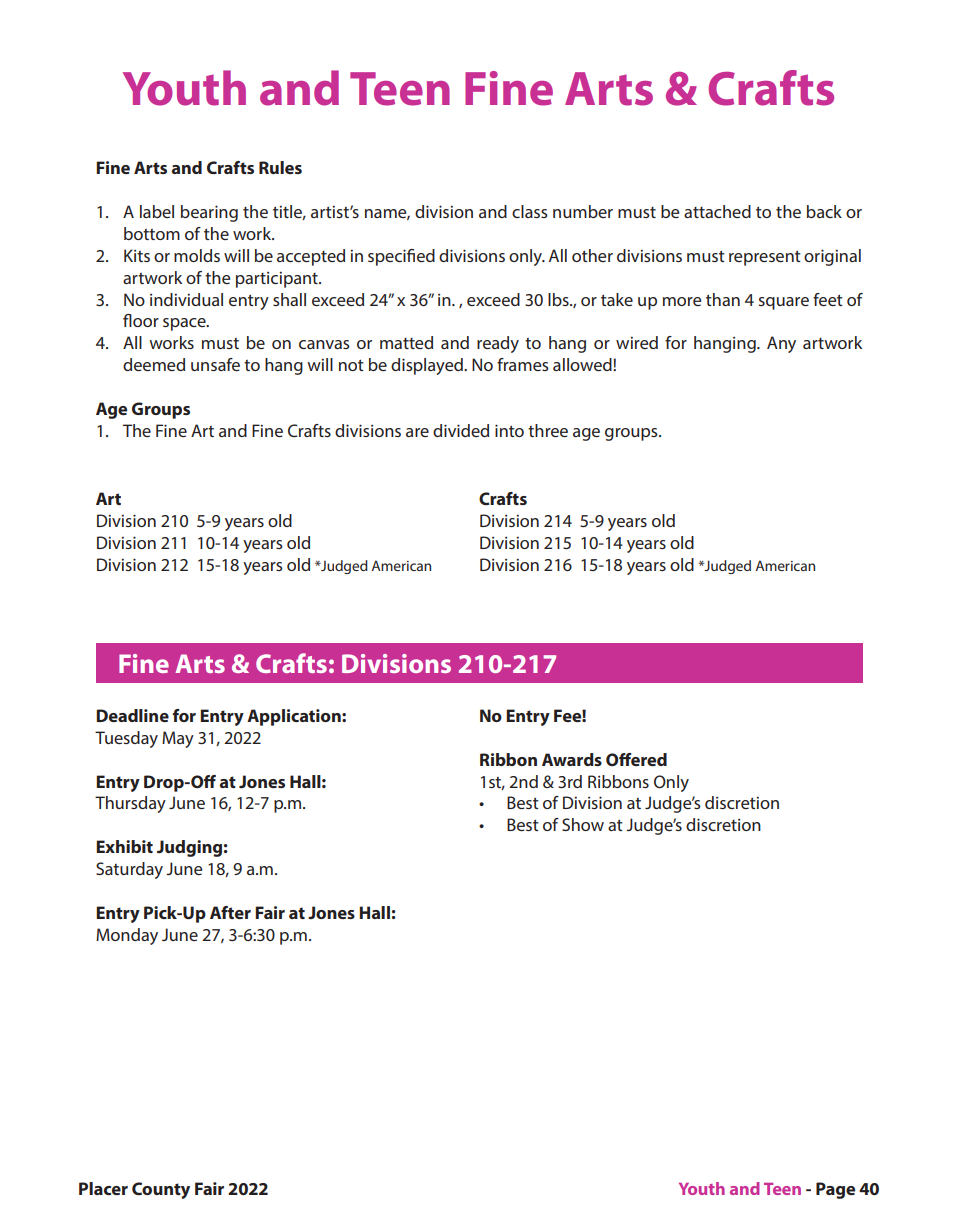  I want to click on Offered, so click(636, 759).
